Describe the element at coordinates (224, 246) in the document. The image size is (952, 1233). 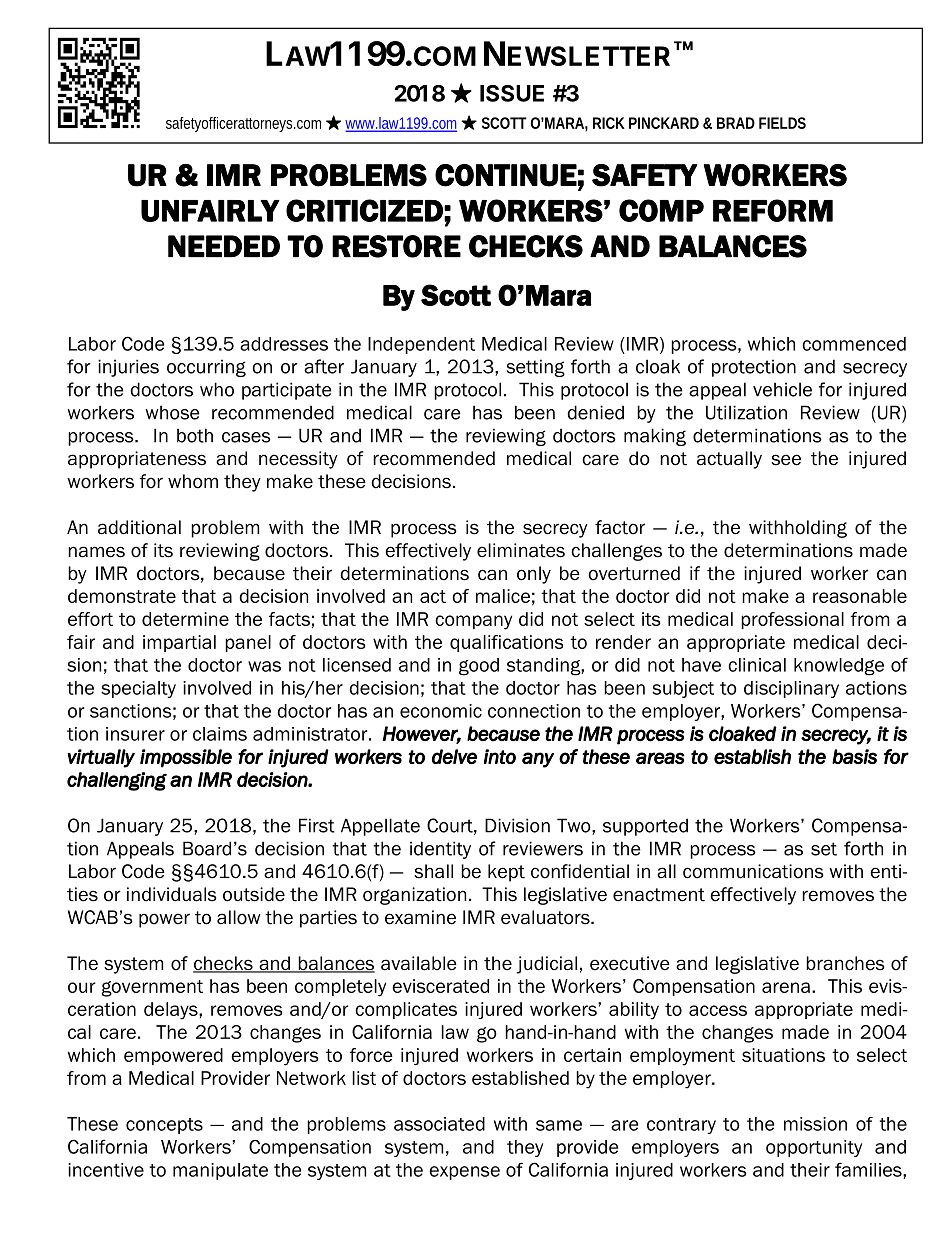
I see `NEEDED` at that location.
